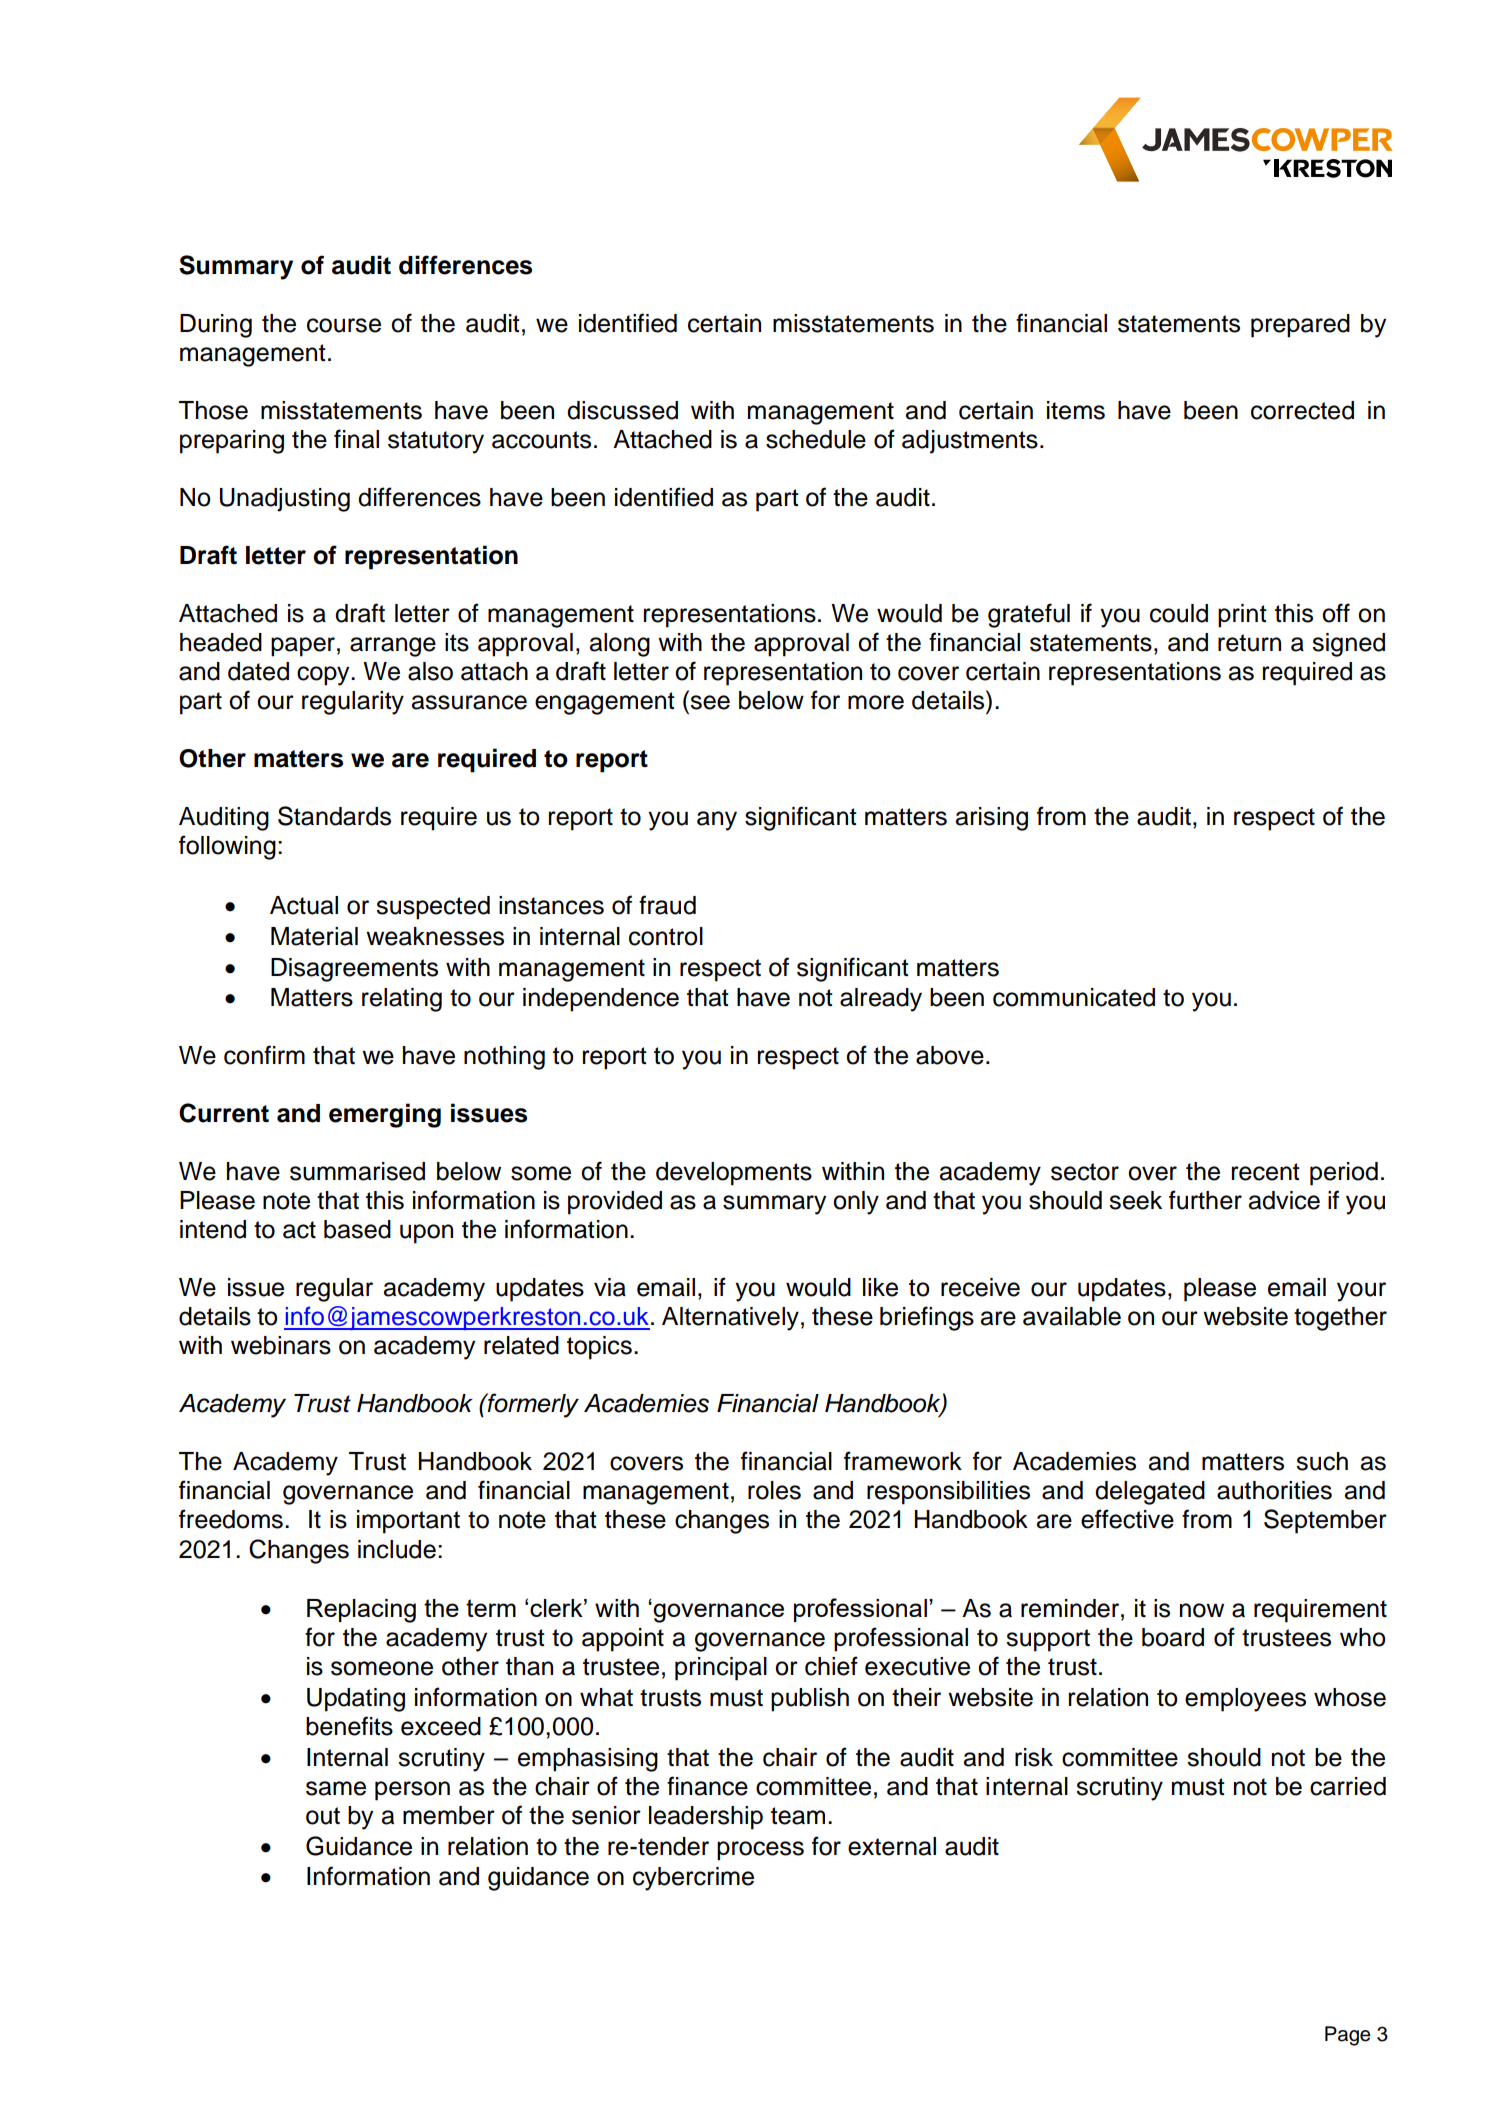  I want to click on corrected, so click(1302, 410).
